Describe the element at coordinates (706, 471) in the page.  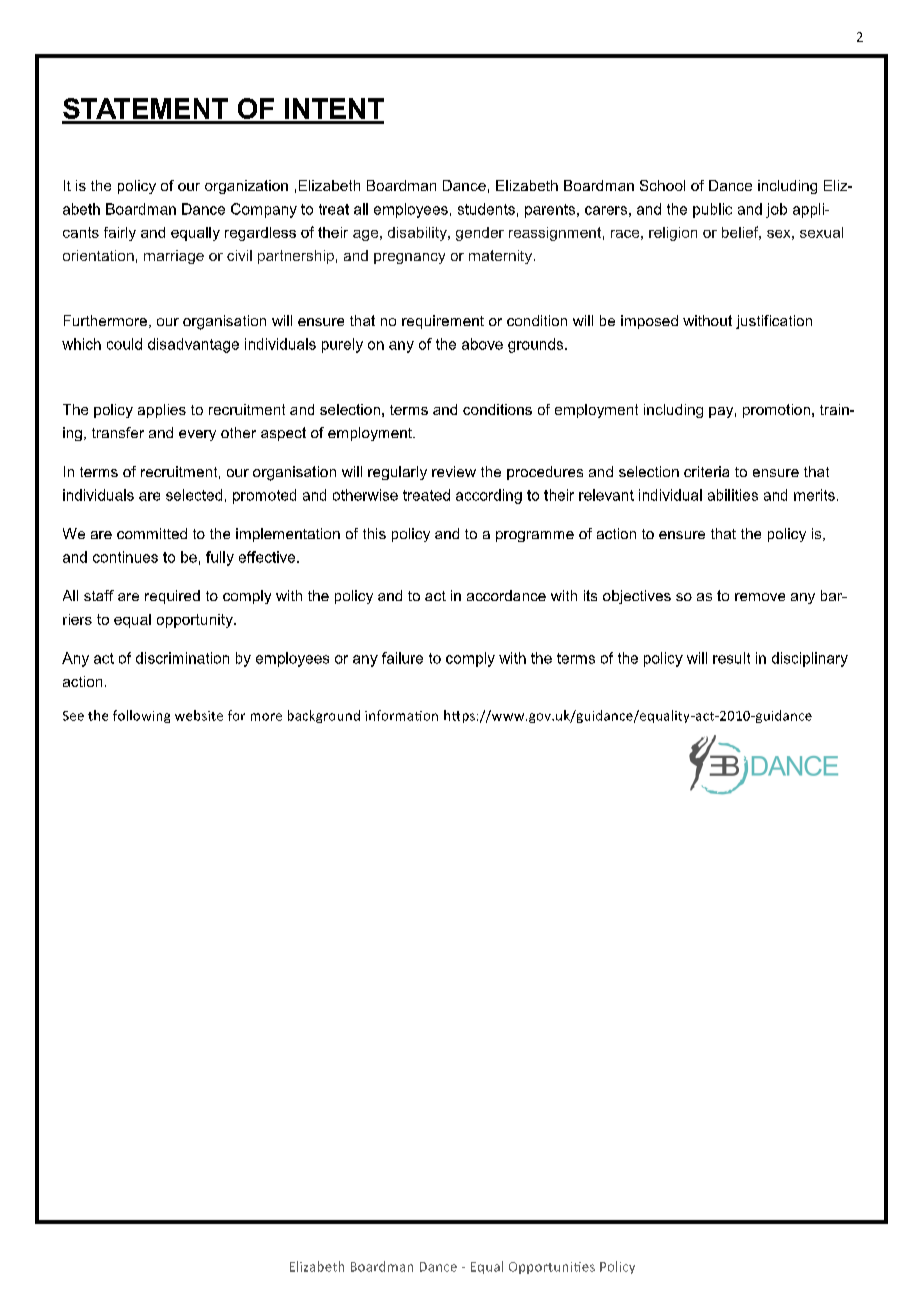
I see `criteria` at that location.
